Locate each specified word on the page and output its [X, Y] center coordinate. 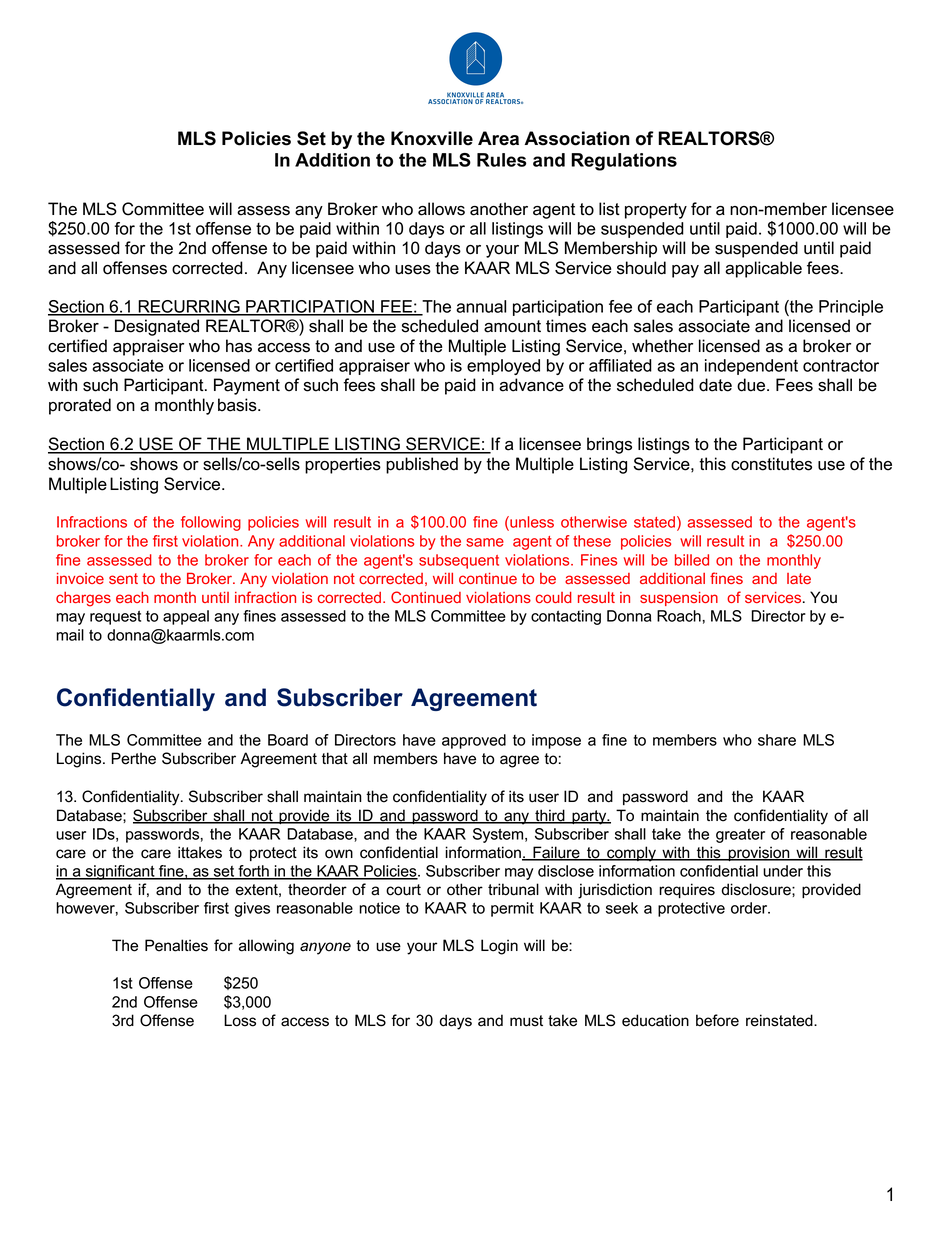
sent [123, 578]
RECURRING [189, 307]
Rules [502, 160]
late [799, 578]
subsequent [459, 561]
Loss [240, 1020]
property [656, 211]
